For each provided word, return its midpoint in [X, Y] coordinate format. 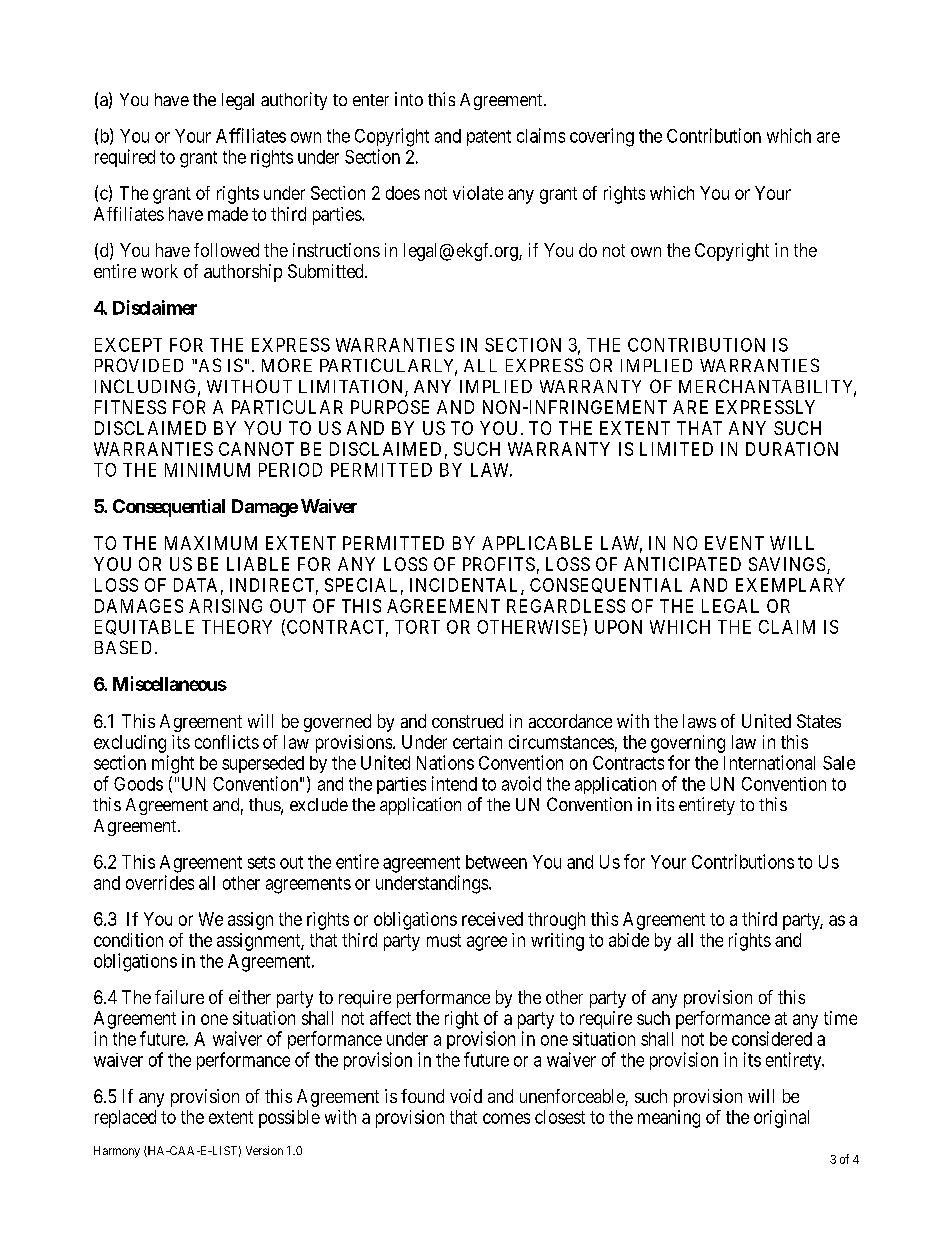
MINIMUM [207, 470]
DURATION [792, 449]
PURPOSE [390, 407]
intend [454, 783]
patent [489, 138]
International [769, 762]
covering [602, 137]
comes [506, 1118]
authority [294, 101]
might [173, 764]
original [781, 1119]
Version [264, 1150]
